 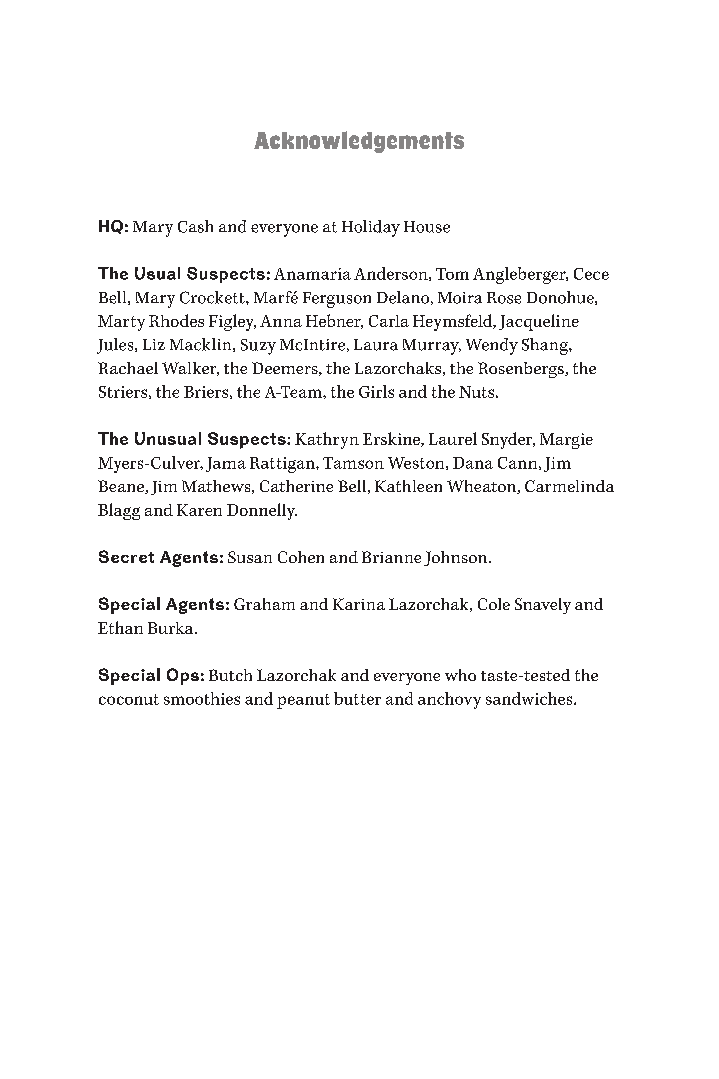 I want to click on Acknowledgements, so click(x=359, y=142).
